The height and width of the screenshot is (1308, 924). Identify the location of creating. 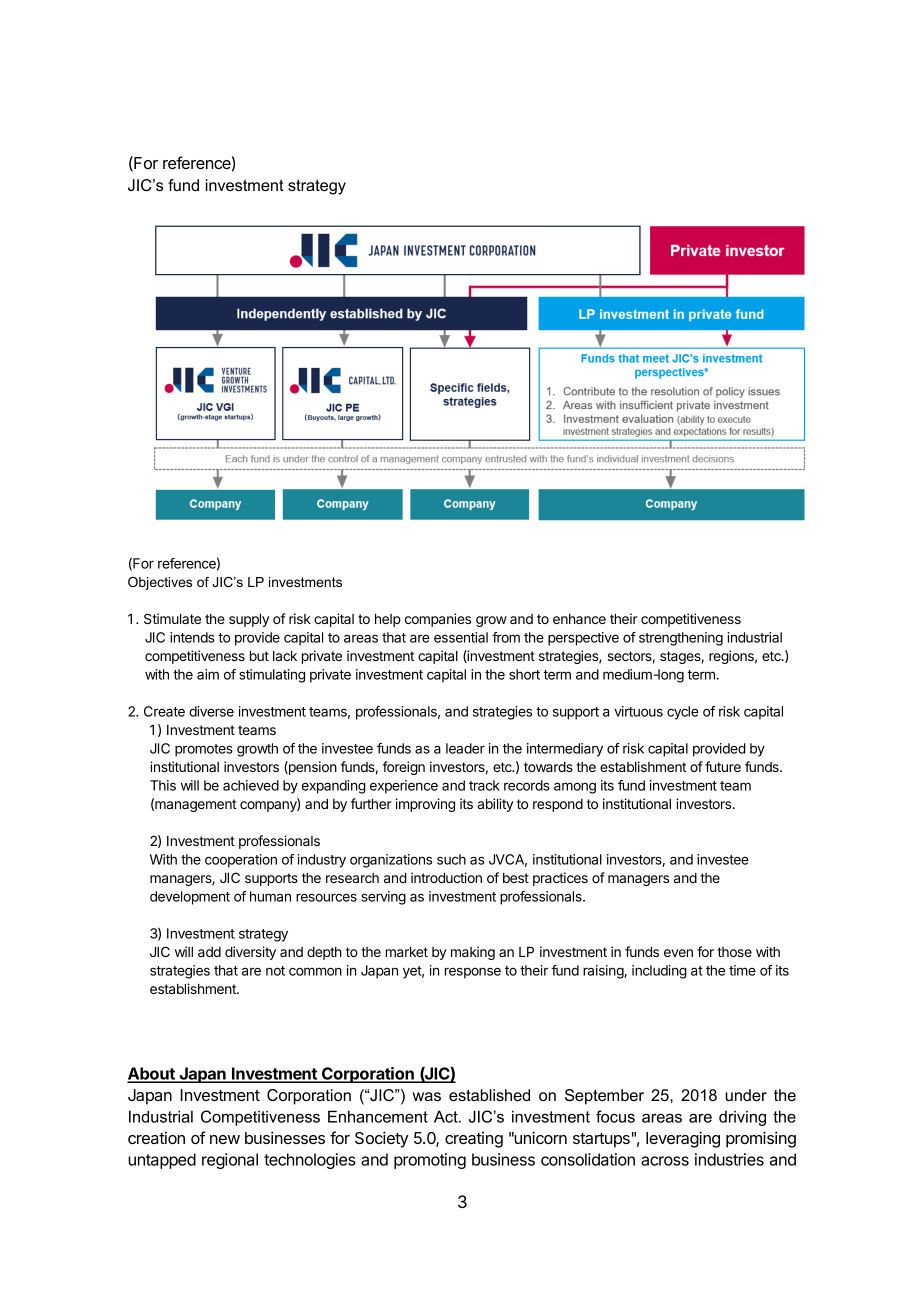
(474, 1140).
